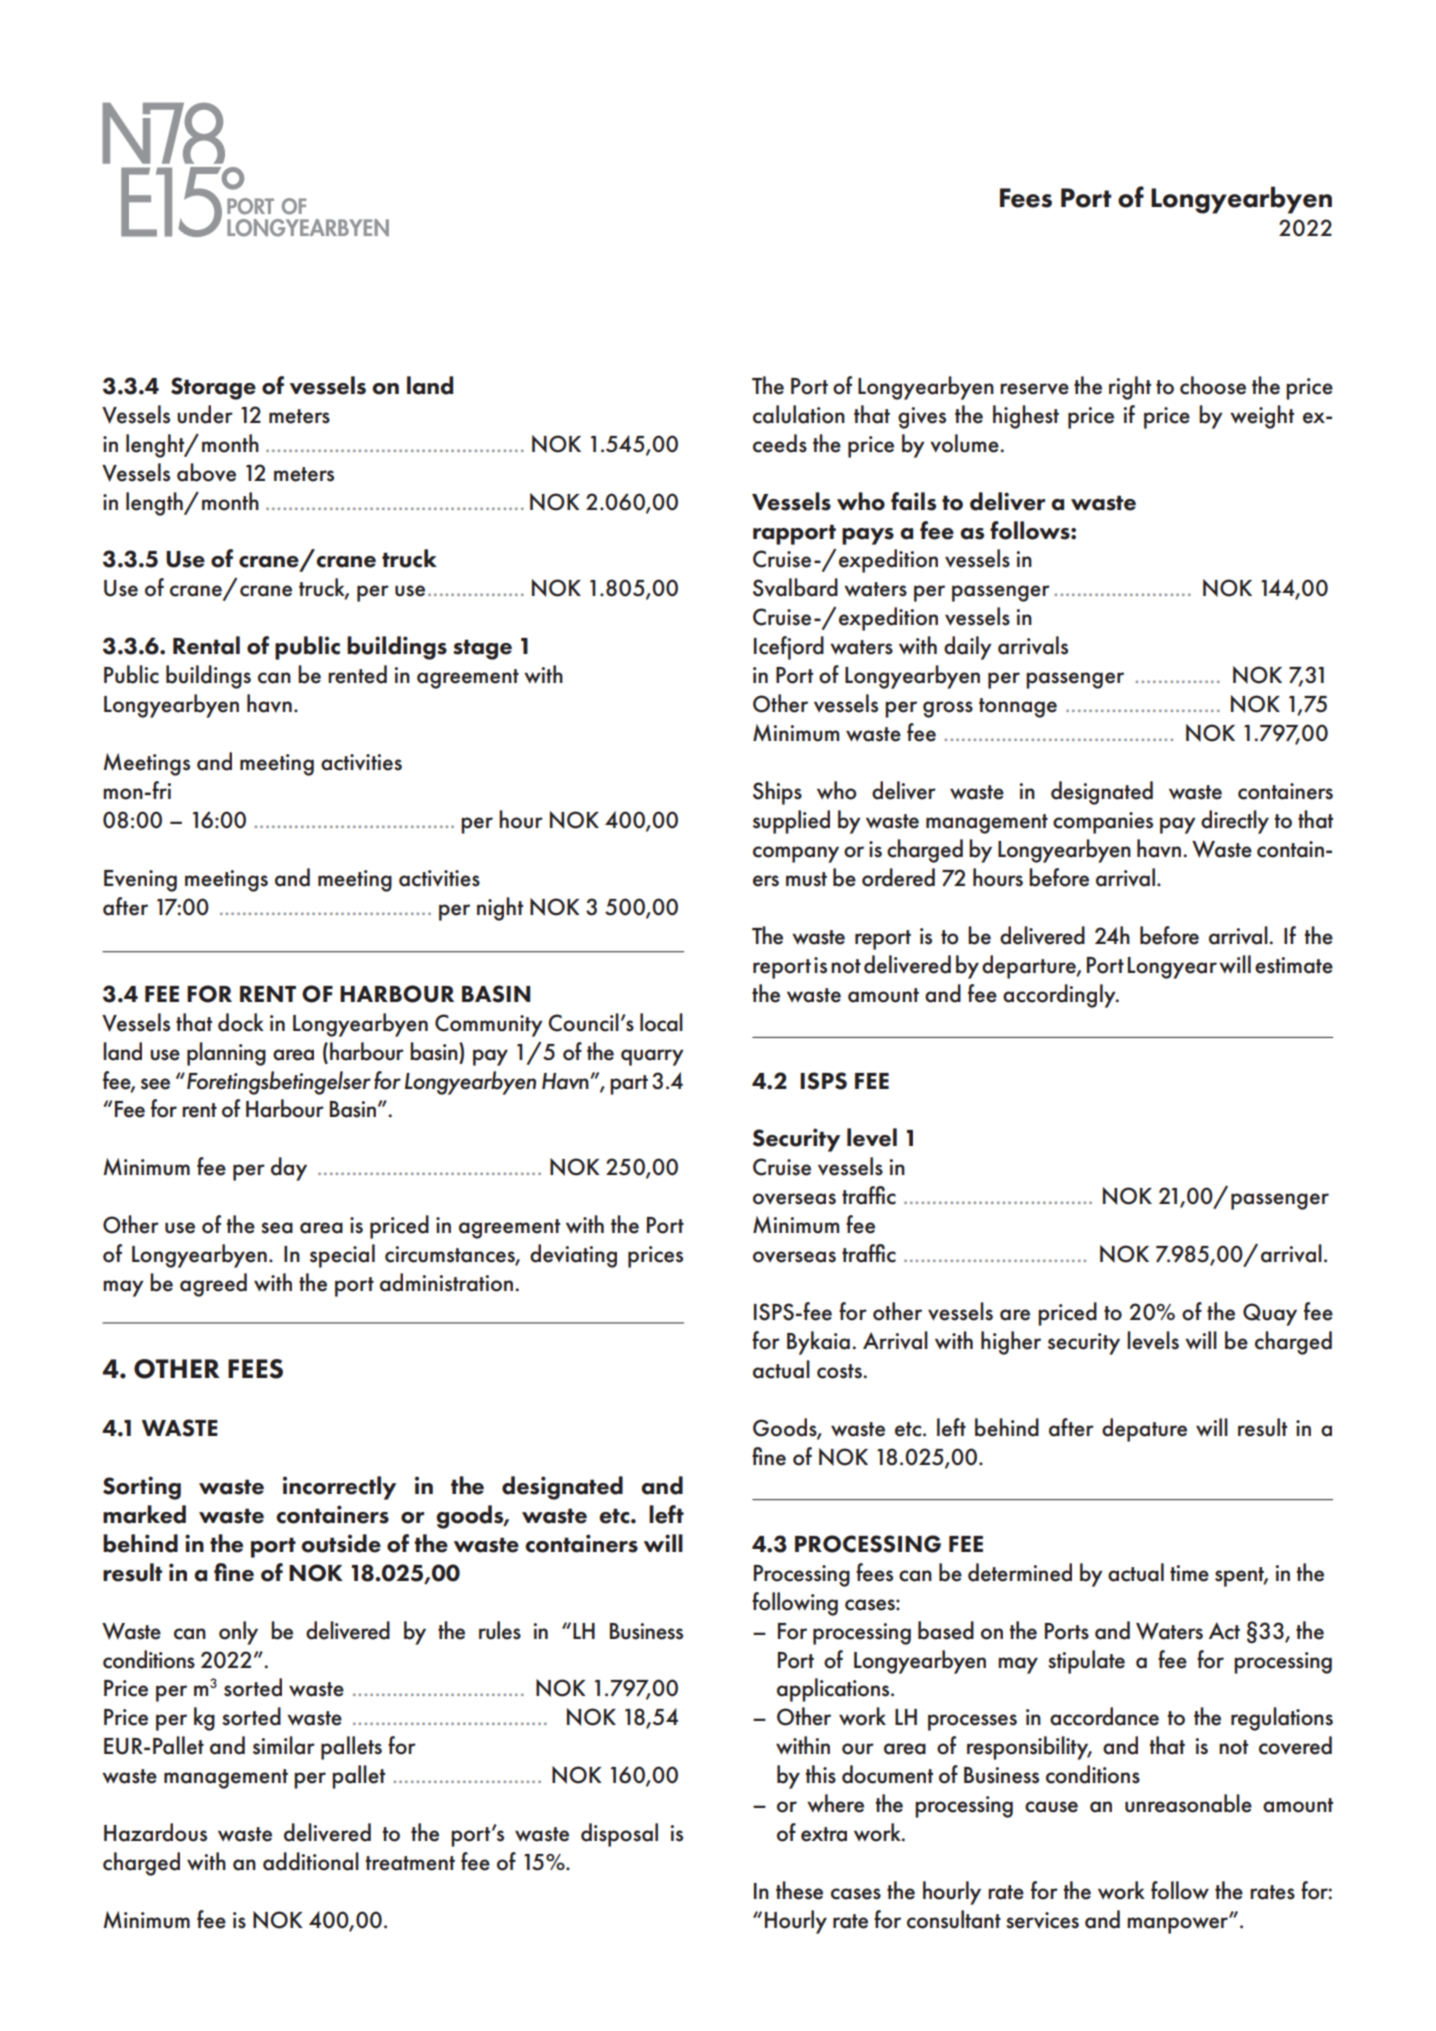 The height and width of the document is (2031, 1436). Describe the element at coordinates (140, 881) in the document. I see `Evening` at that location.
